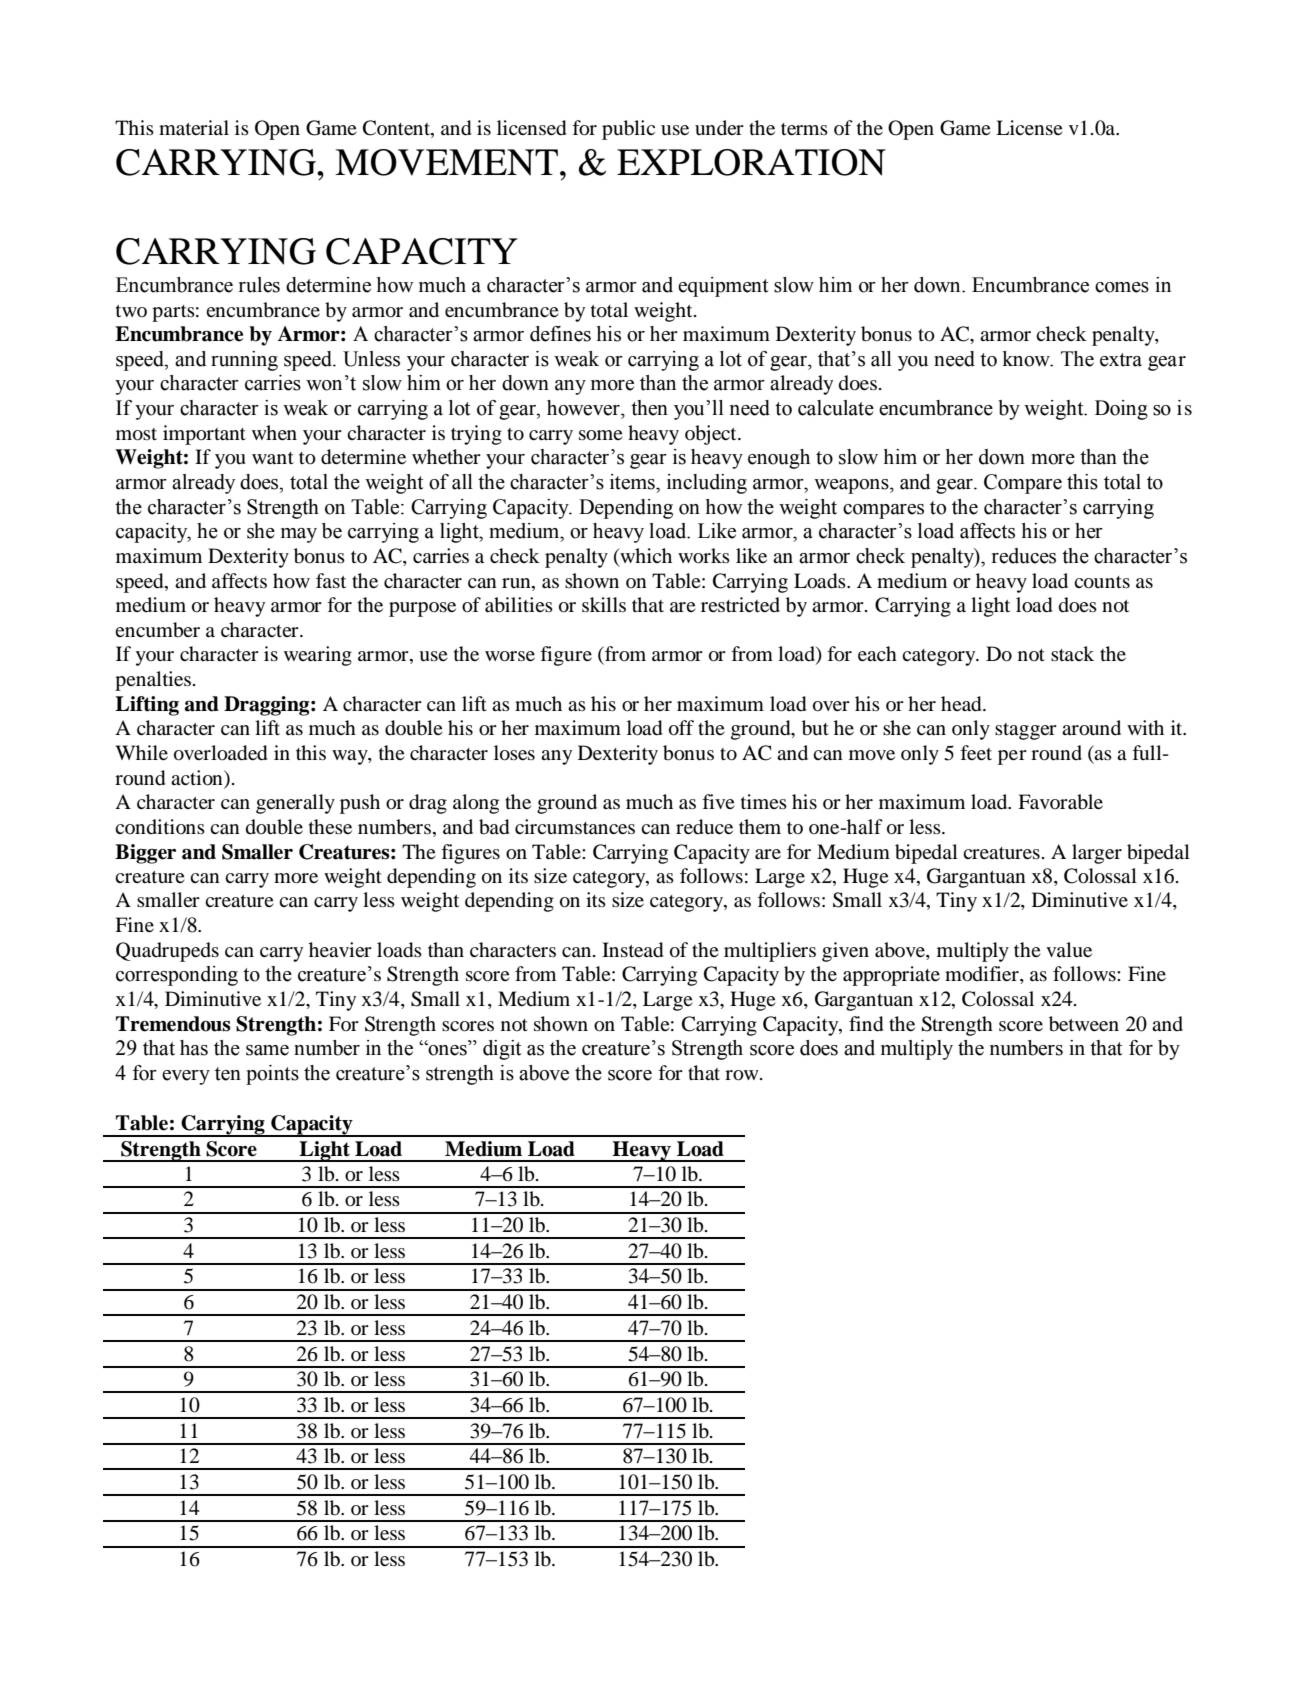 The height and width of the screenshot is (1695, 1310). Describe the element at coordinates (194, 127) in the screenshot. I see `material` at that location.
